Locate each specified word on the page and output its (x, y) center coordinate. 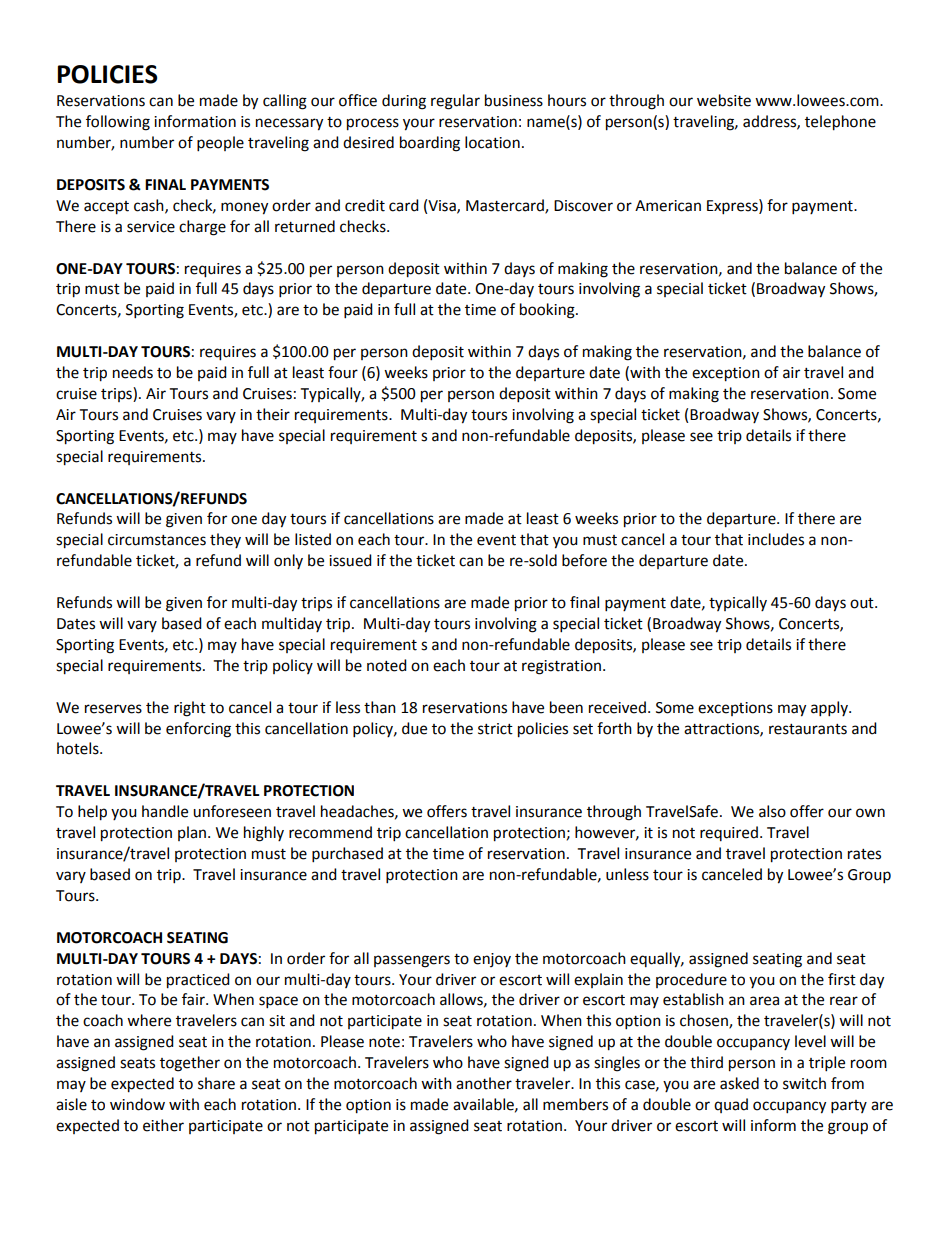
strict (495, 729)
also (772, 811)
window (137, 1104)
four (343, 372)
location (492, 142)
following (118, 123)
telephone (840, 123)
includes (776, 539)
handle (165, 811)
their (273, 414)
